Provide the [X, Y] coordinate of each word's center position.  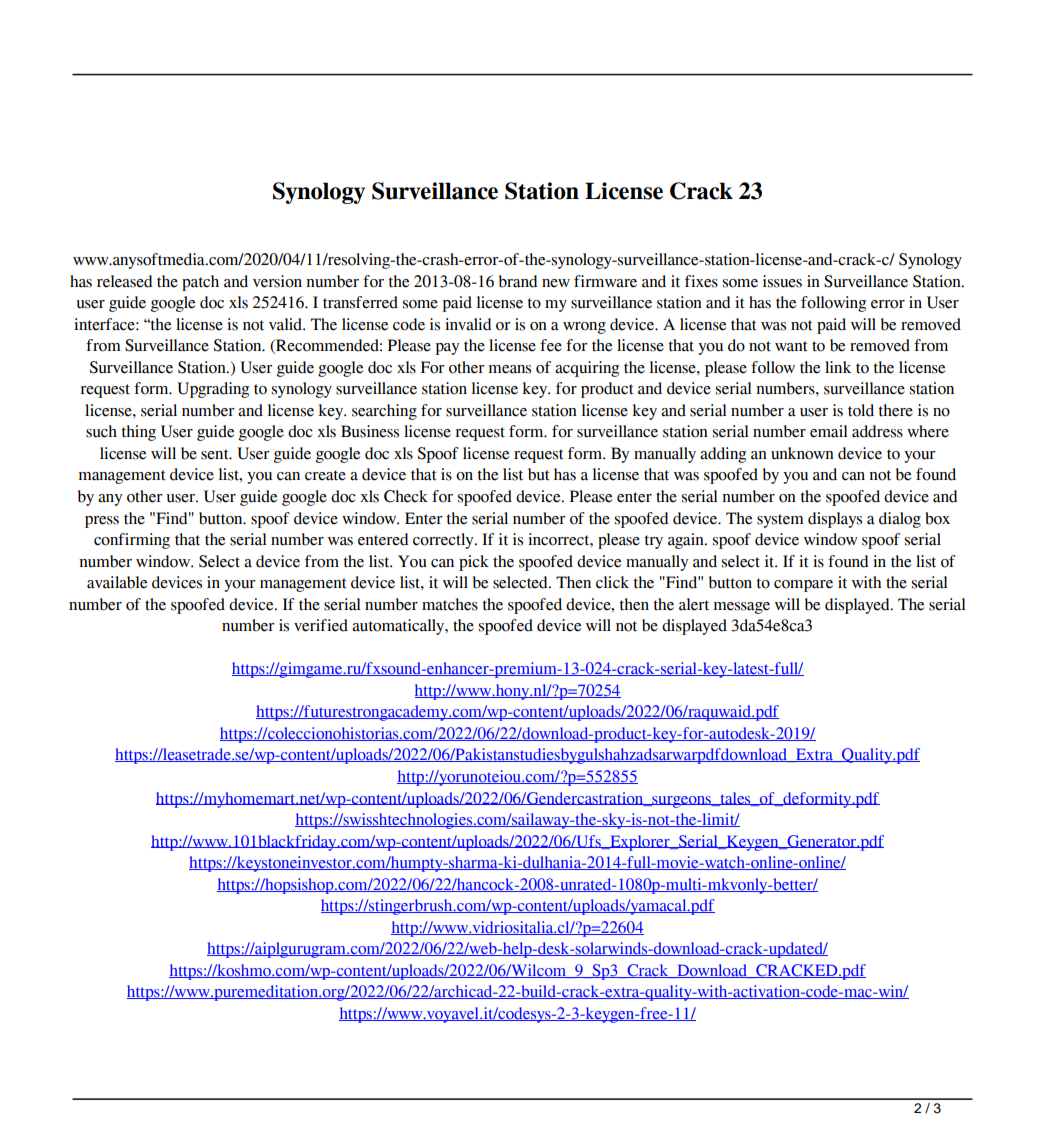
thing [139, 433]
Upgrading [213, 390]
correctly [444, 541]
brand [518, 281]
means [510, 369]
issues [782, 281]
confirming [132, 541]
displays [835, 520]
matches [450, 604]
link [838, 367]
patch [200, 283]
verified [321, 625]
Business [370, 431]
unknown [802, 453]
